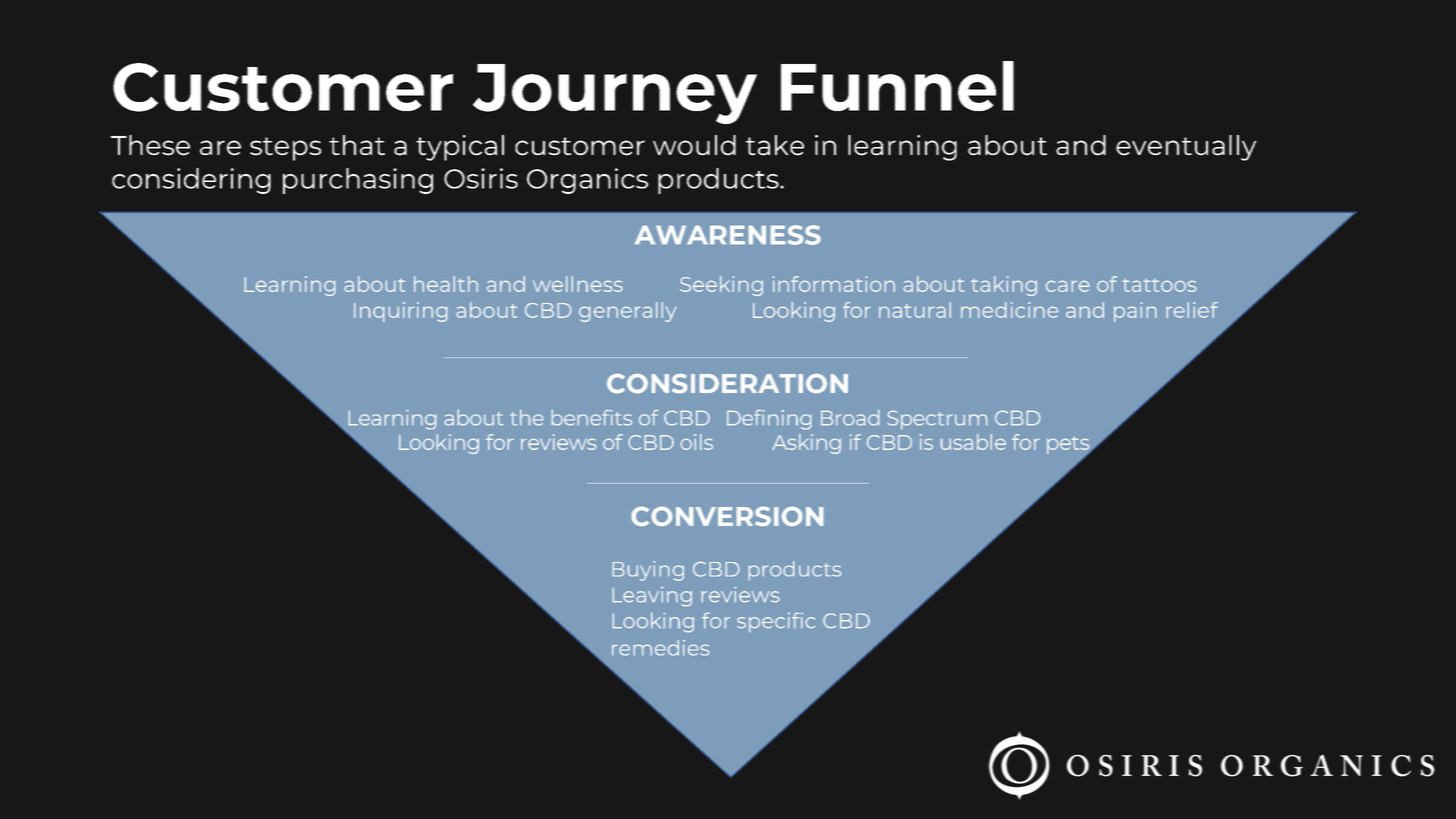 This image has width=1456, height=819. I want to click on eventually, so click(1186, 148).
